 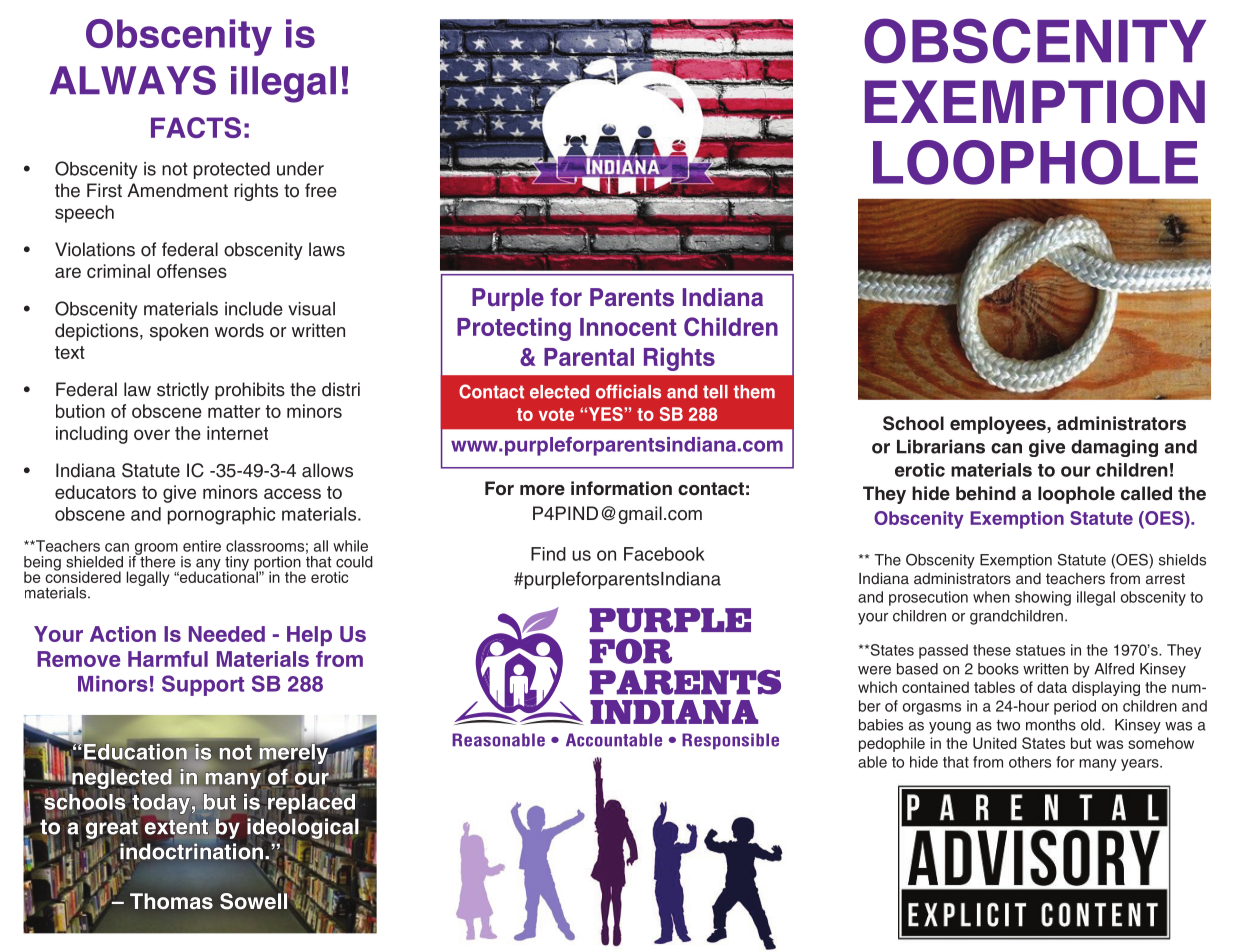 What do you see at coordinates (986, 493) in the screenshot?
I see `behind` at bounding box center [986, 493].
